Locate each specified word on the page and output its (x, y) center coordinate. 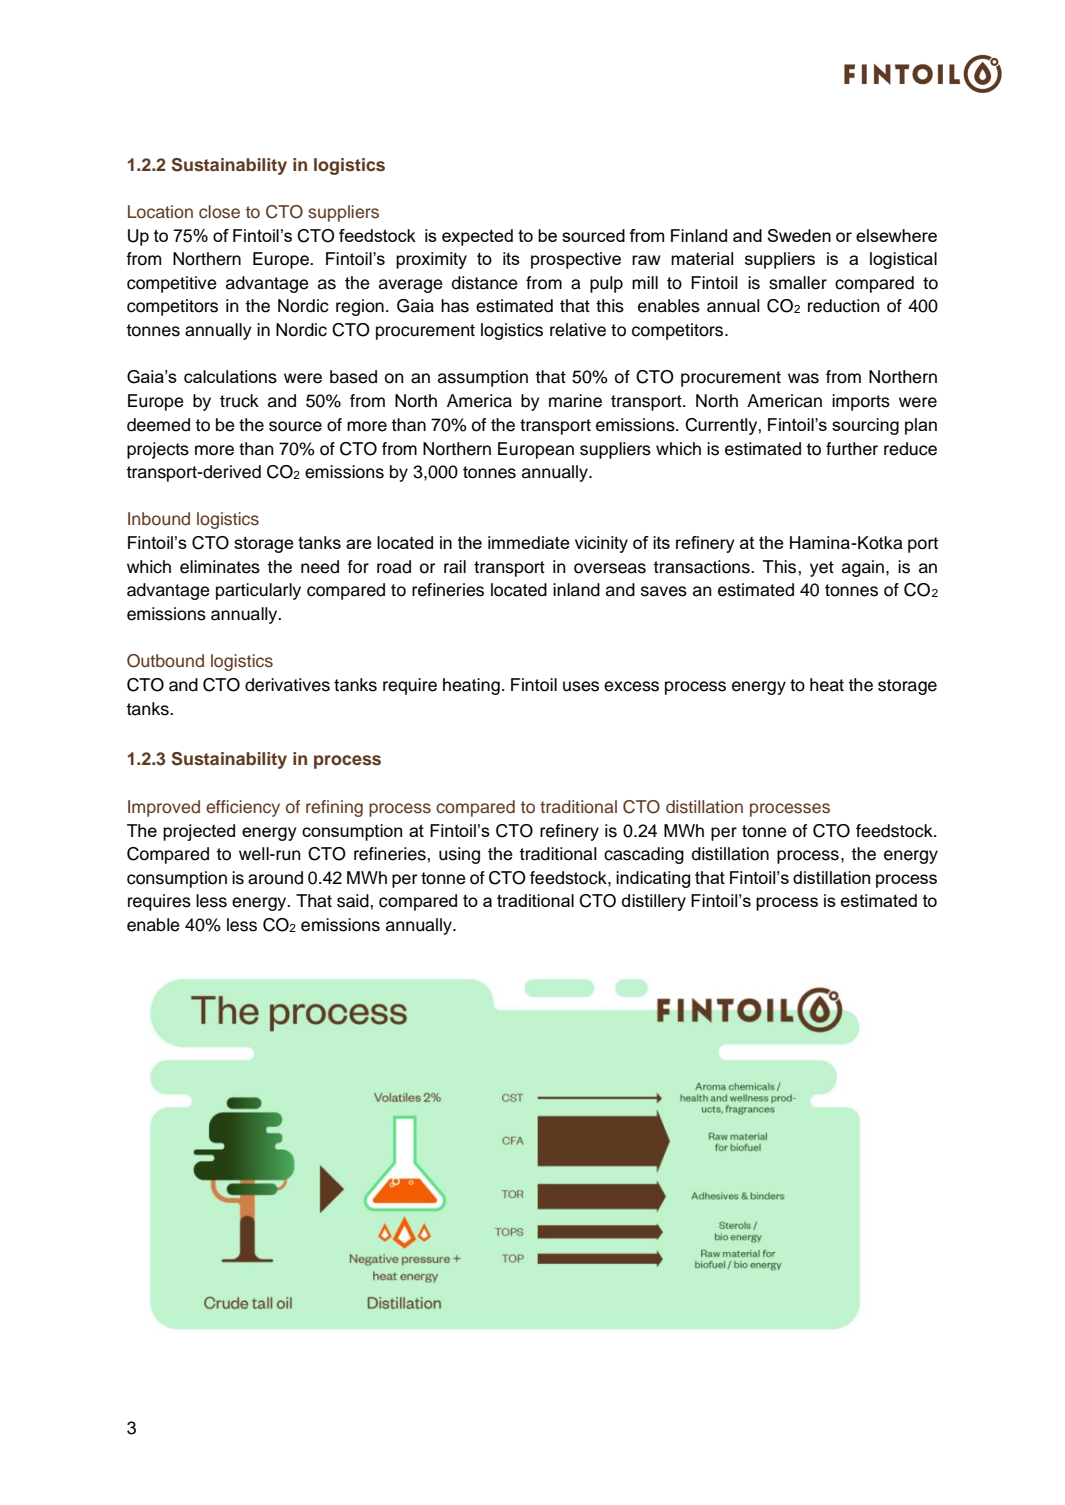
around (275, 878)
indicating (653, 879)
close (219, 212)
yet (822, 569)
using (459, 855)
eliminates (220, 567)
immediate (529, 542)
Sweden (799, 235)
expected (477, 237)
